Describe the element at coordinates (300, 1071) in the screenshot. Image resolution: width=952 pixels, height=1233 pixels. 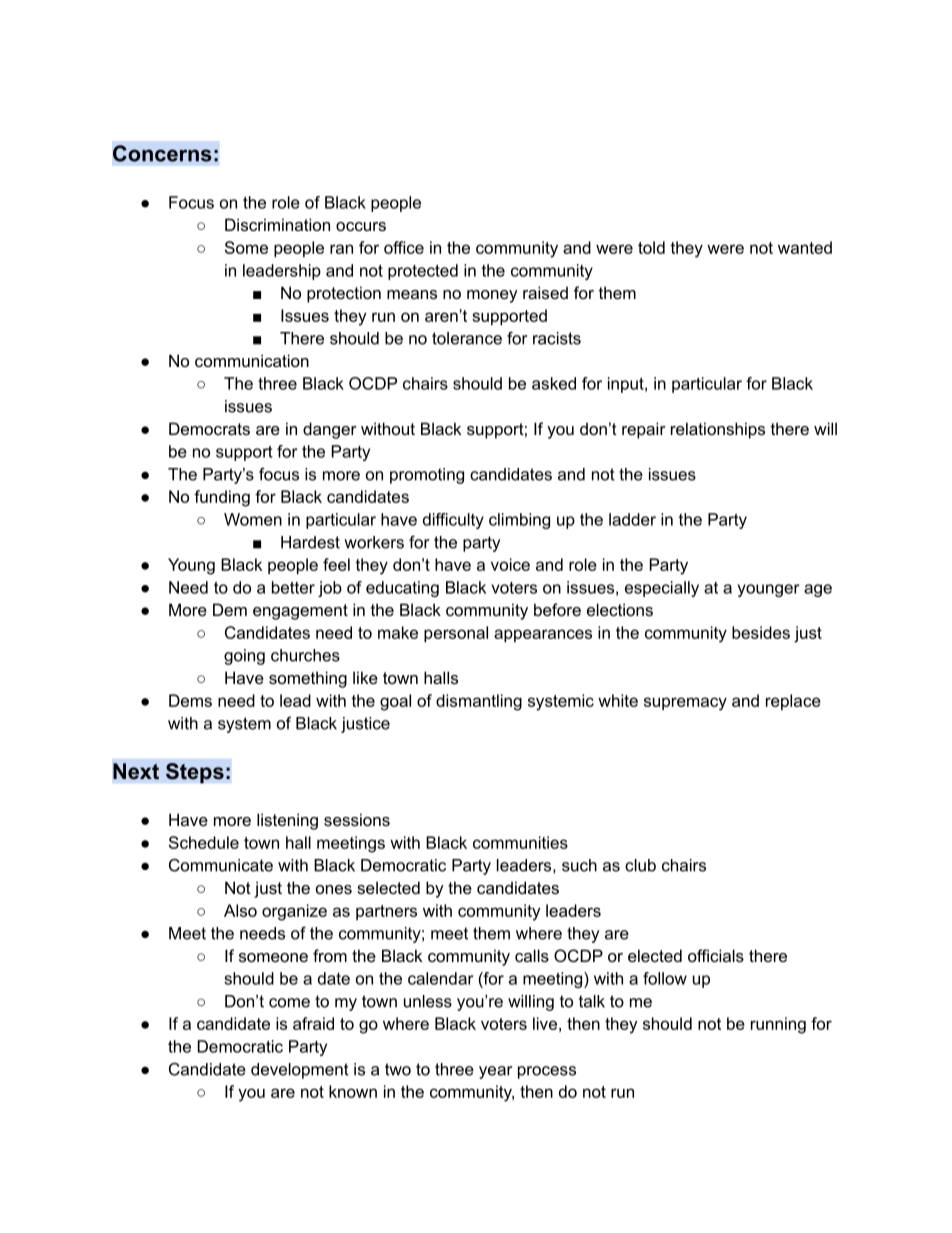
I see `development` at that location.
